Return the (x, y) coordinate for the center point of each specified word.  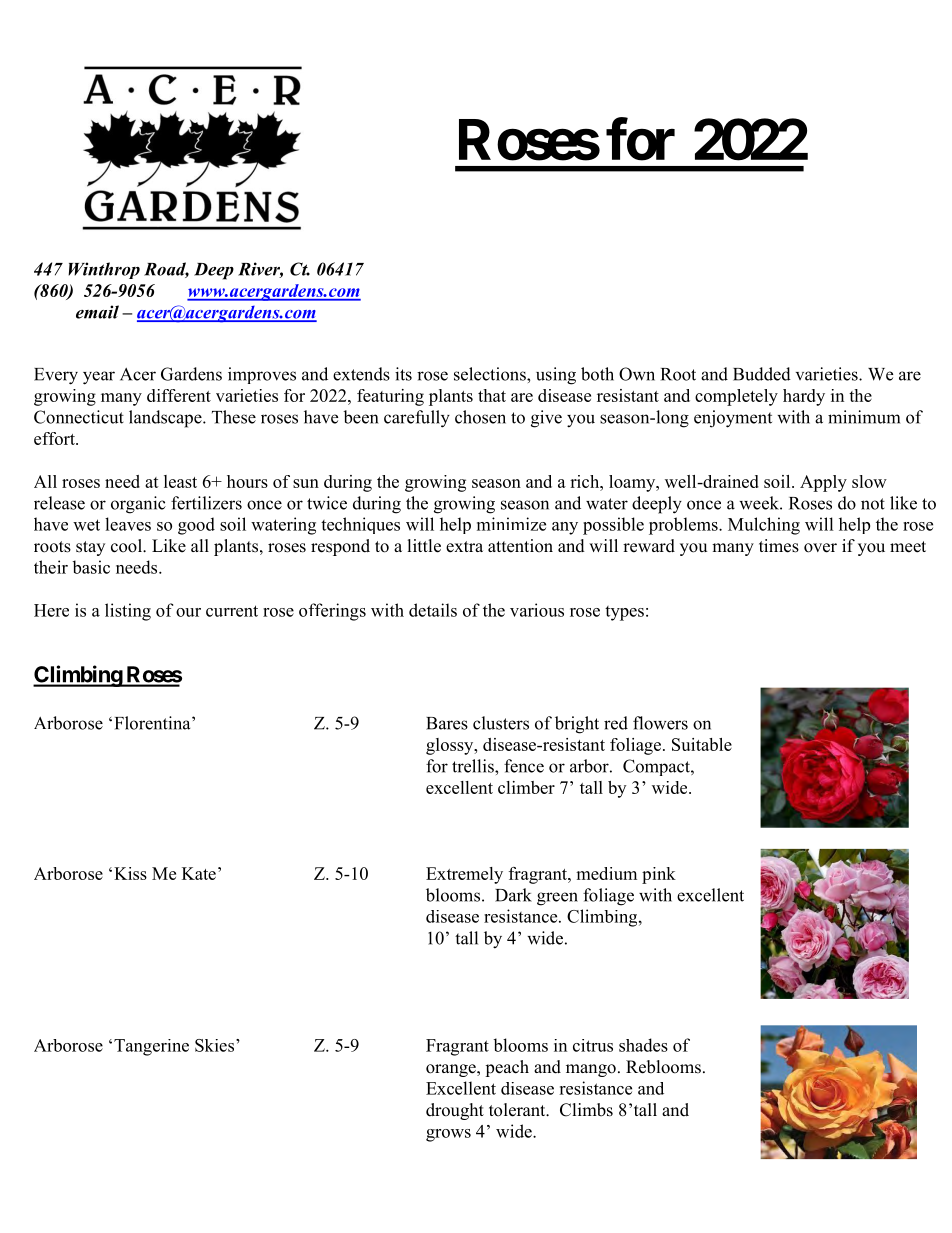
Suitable (702, 744)
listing (128, 612)
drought (455, 1111)
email (97, 312)
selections (491, 374)
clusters (501, 723)
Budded (762, 374)
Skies (214, 1045)
